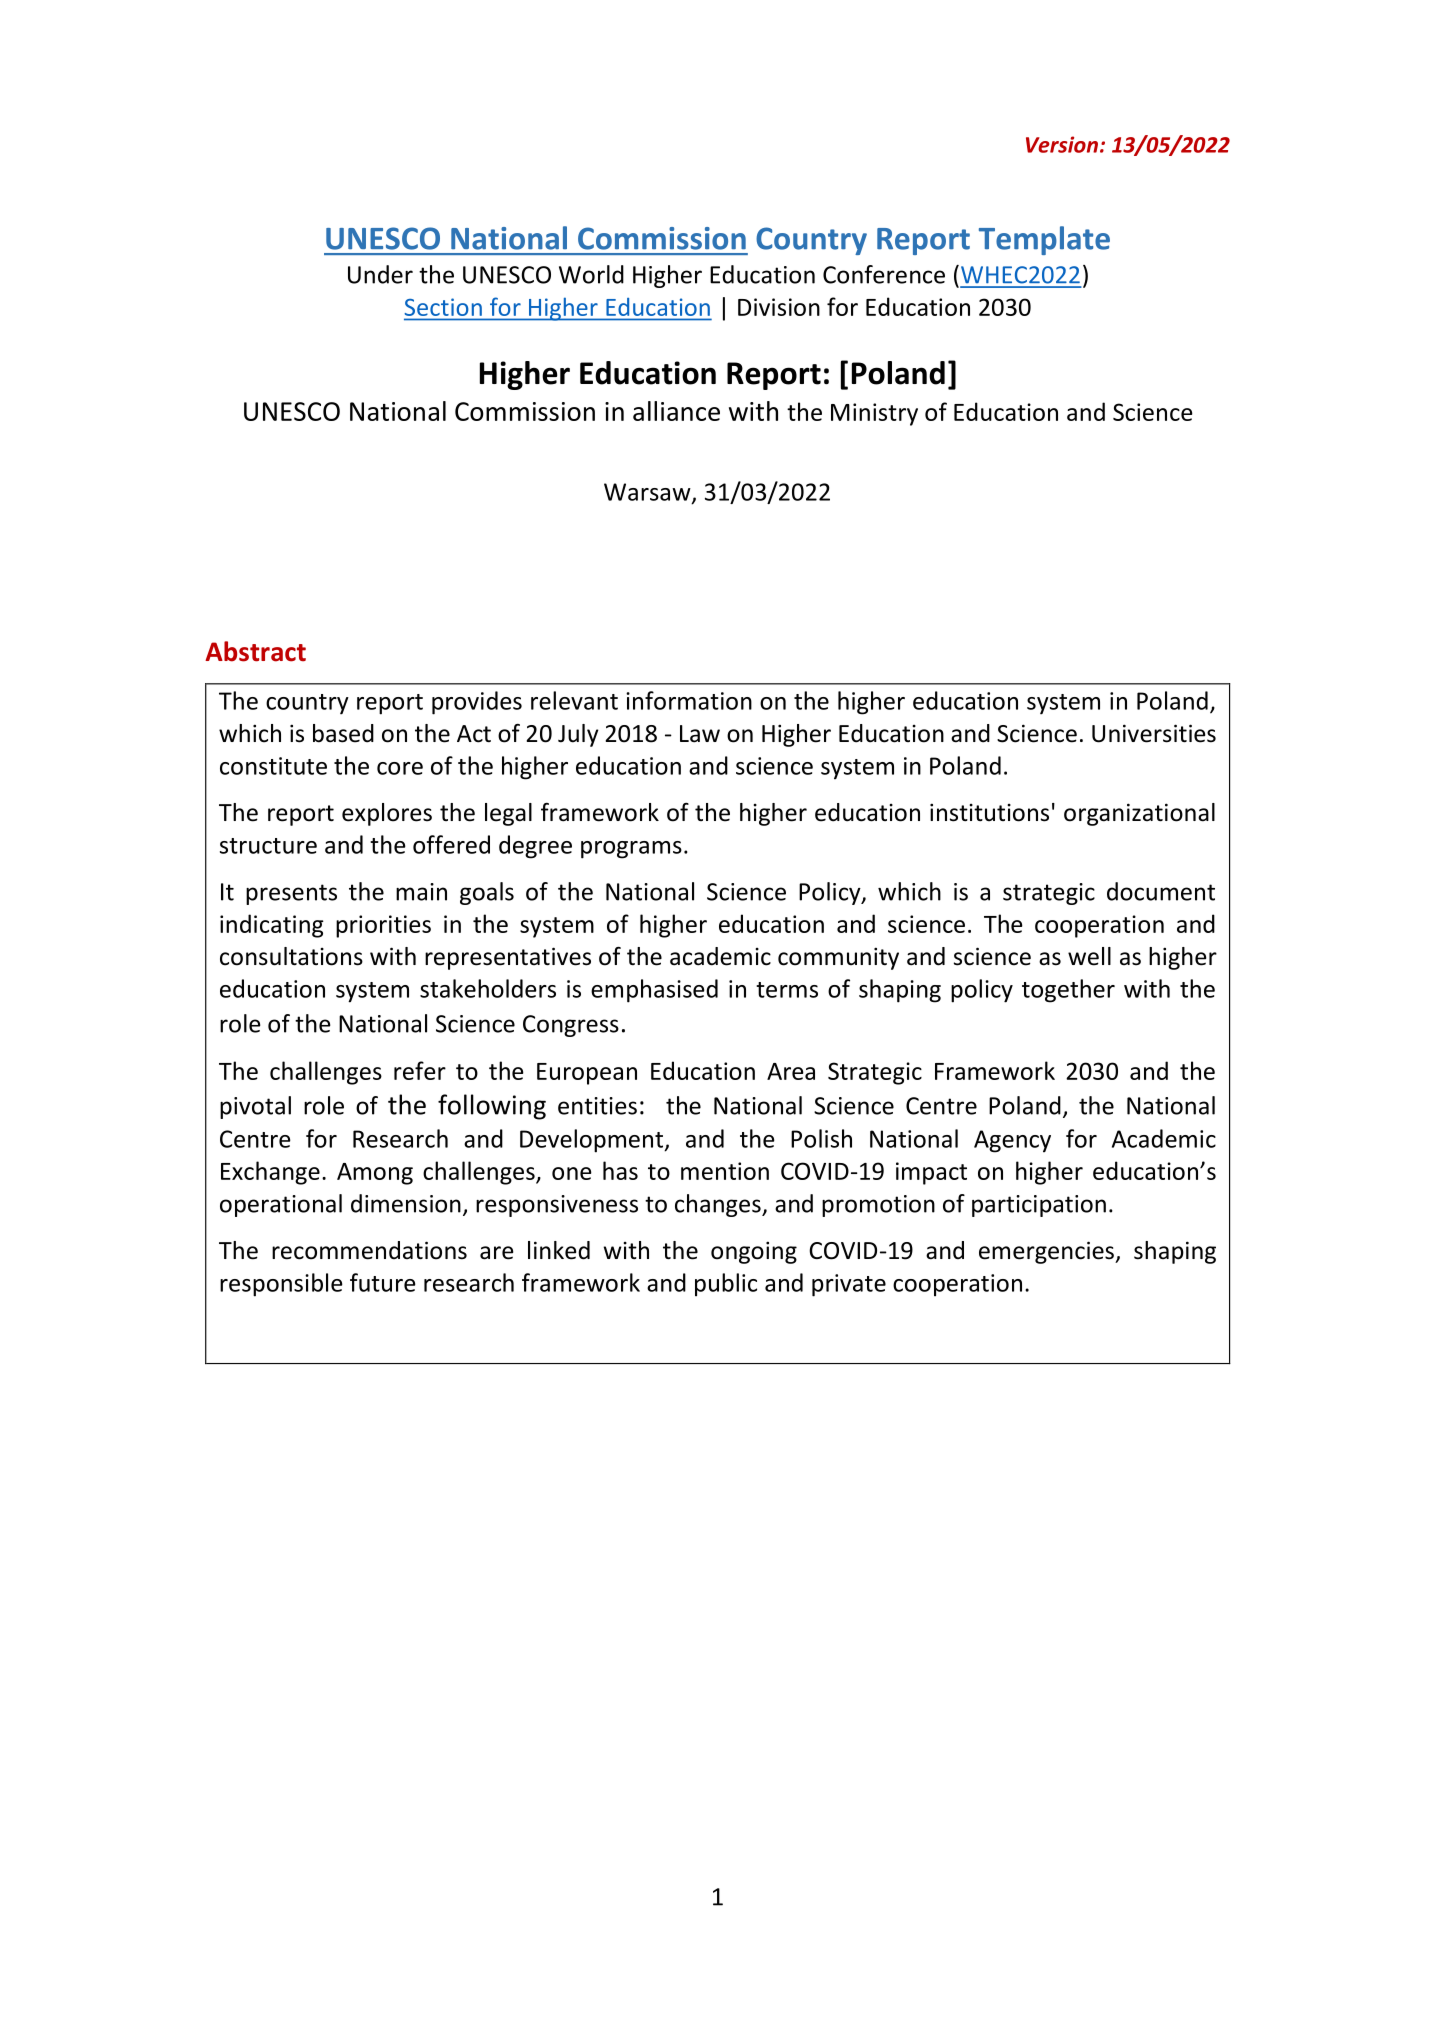  I want to click on Ministry, so click(874, 414).
